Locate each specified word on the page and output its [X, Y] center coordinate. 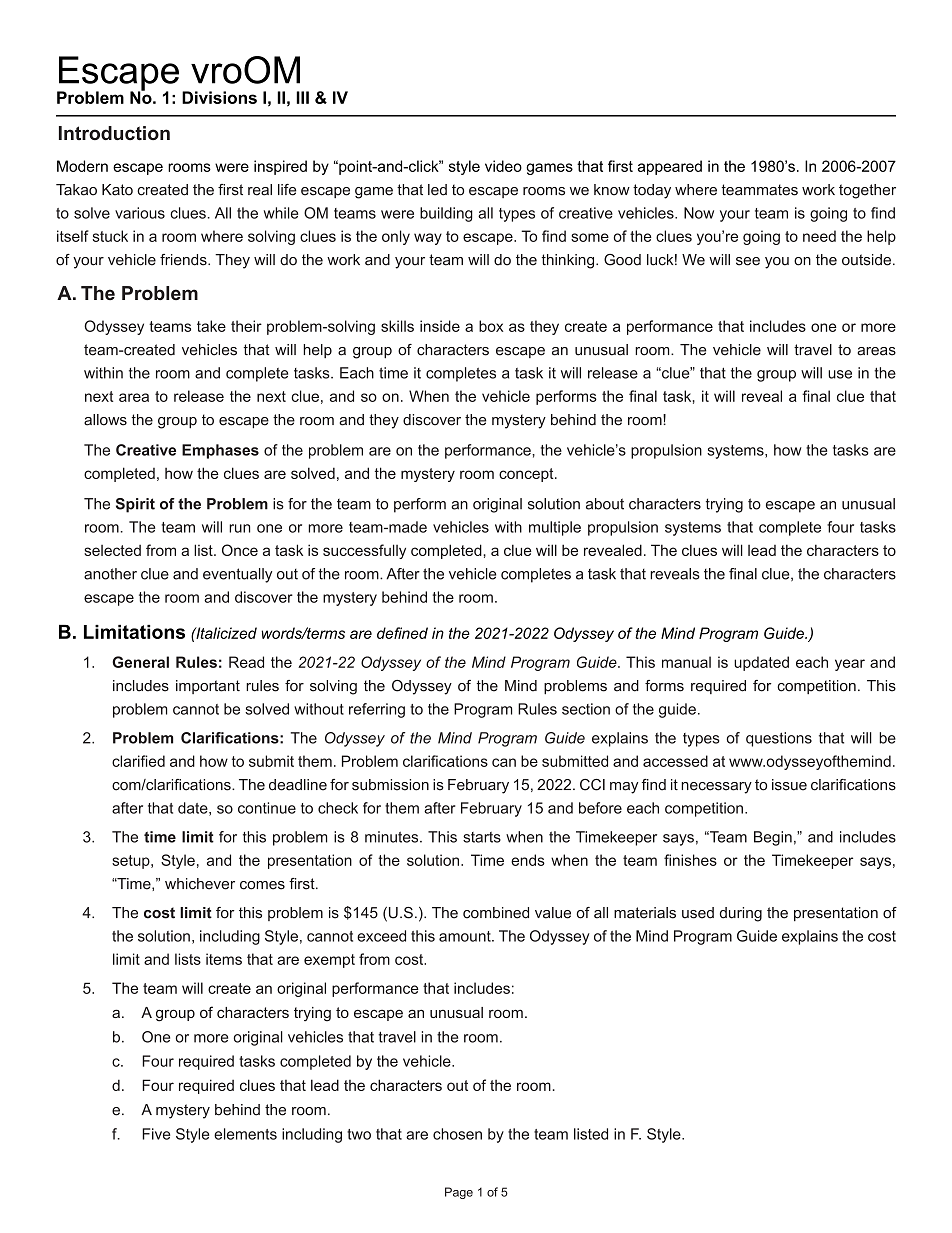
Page [459, 1193]
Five [156, 1134]
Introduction [114, 133]
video [503, 166]
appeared [670, 167]
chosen [457, 1134]
